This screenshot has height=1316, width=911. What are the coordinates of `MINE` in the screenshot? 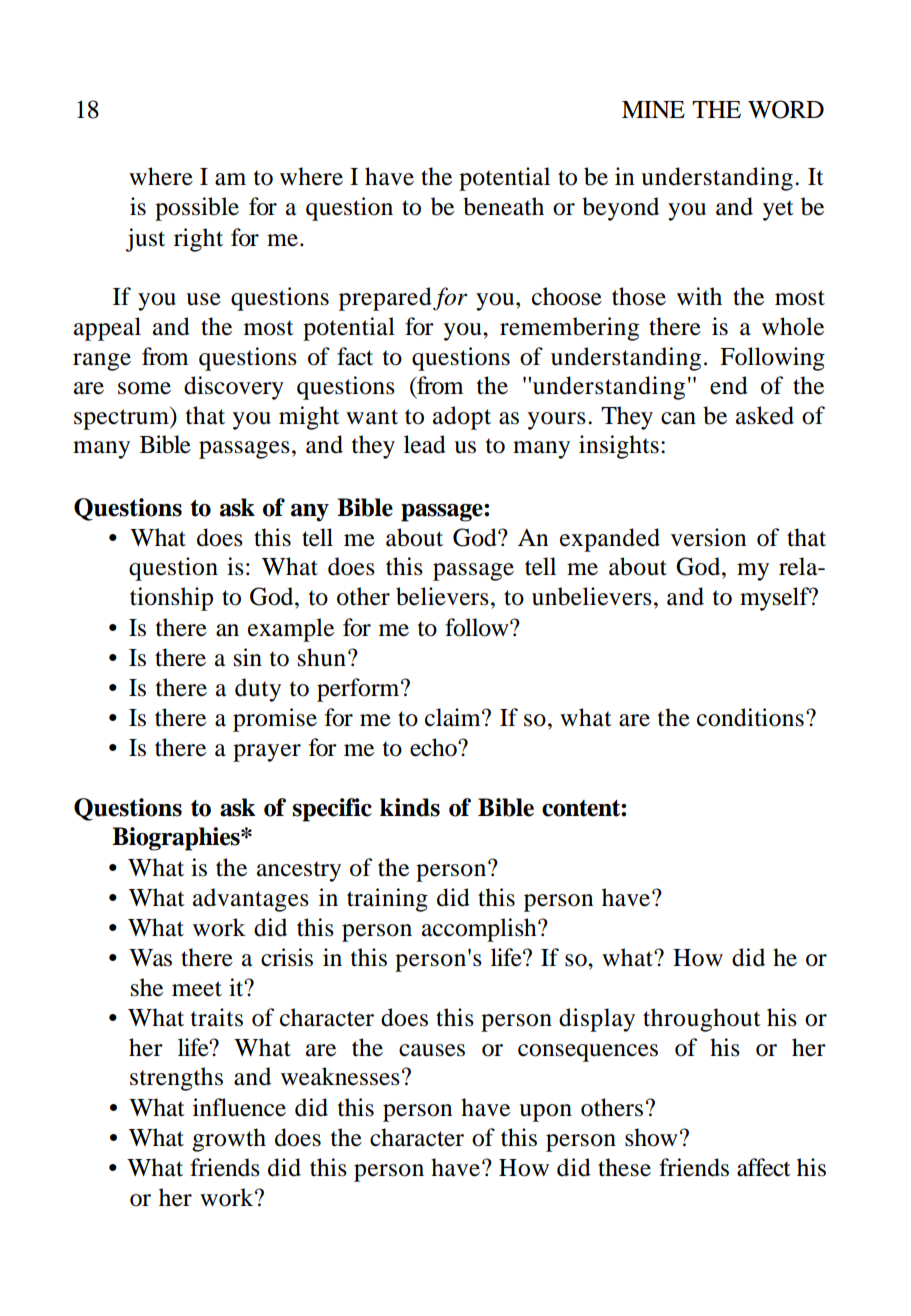 It's located at (653, 109).
